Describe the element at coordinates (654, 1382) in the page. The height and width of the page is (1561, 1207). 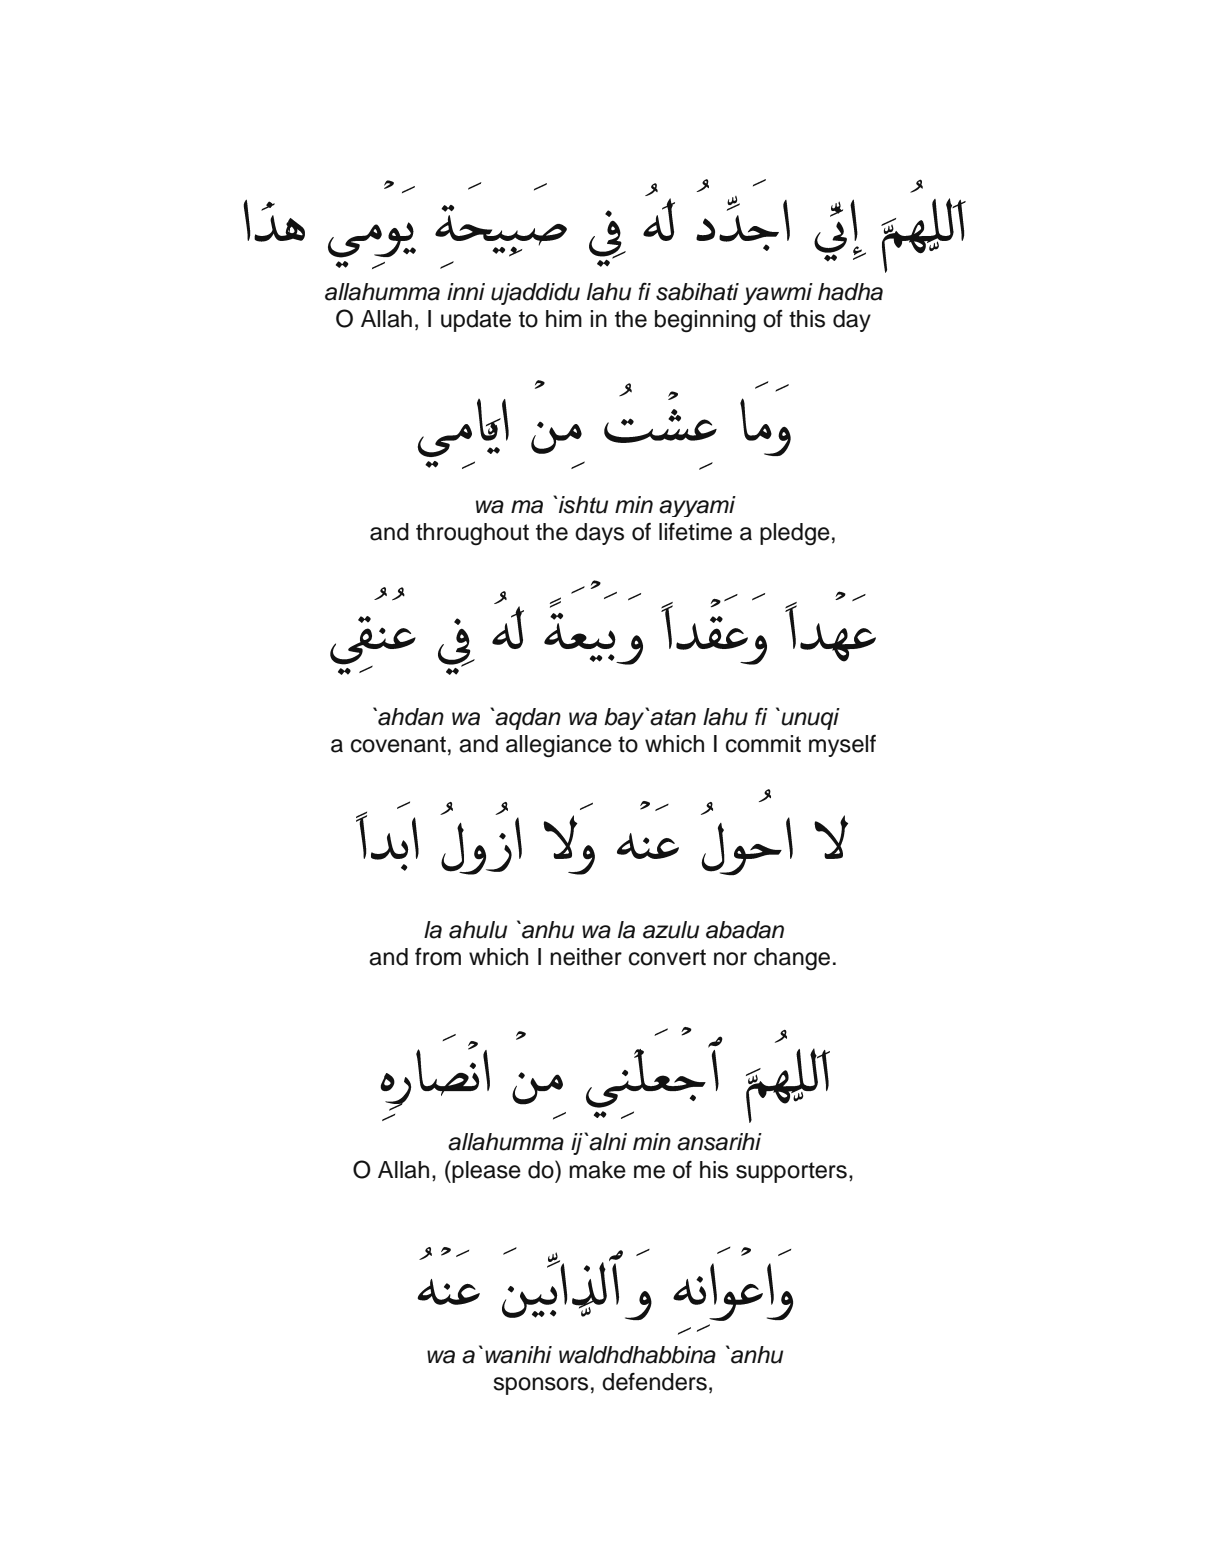
I see `defenders` at that location.
